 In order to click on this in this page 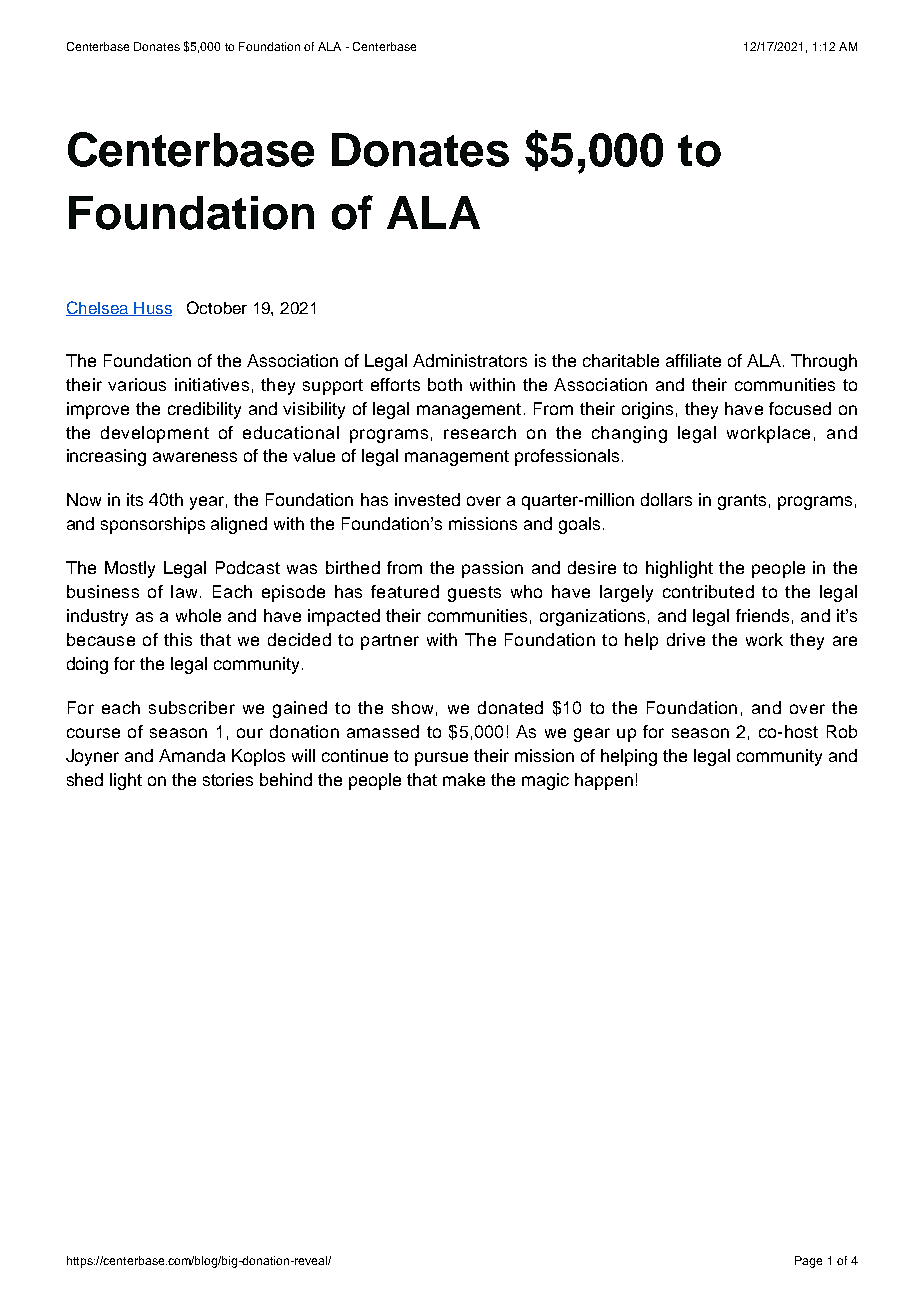, I will do `click(178, 639)`.
